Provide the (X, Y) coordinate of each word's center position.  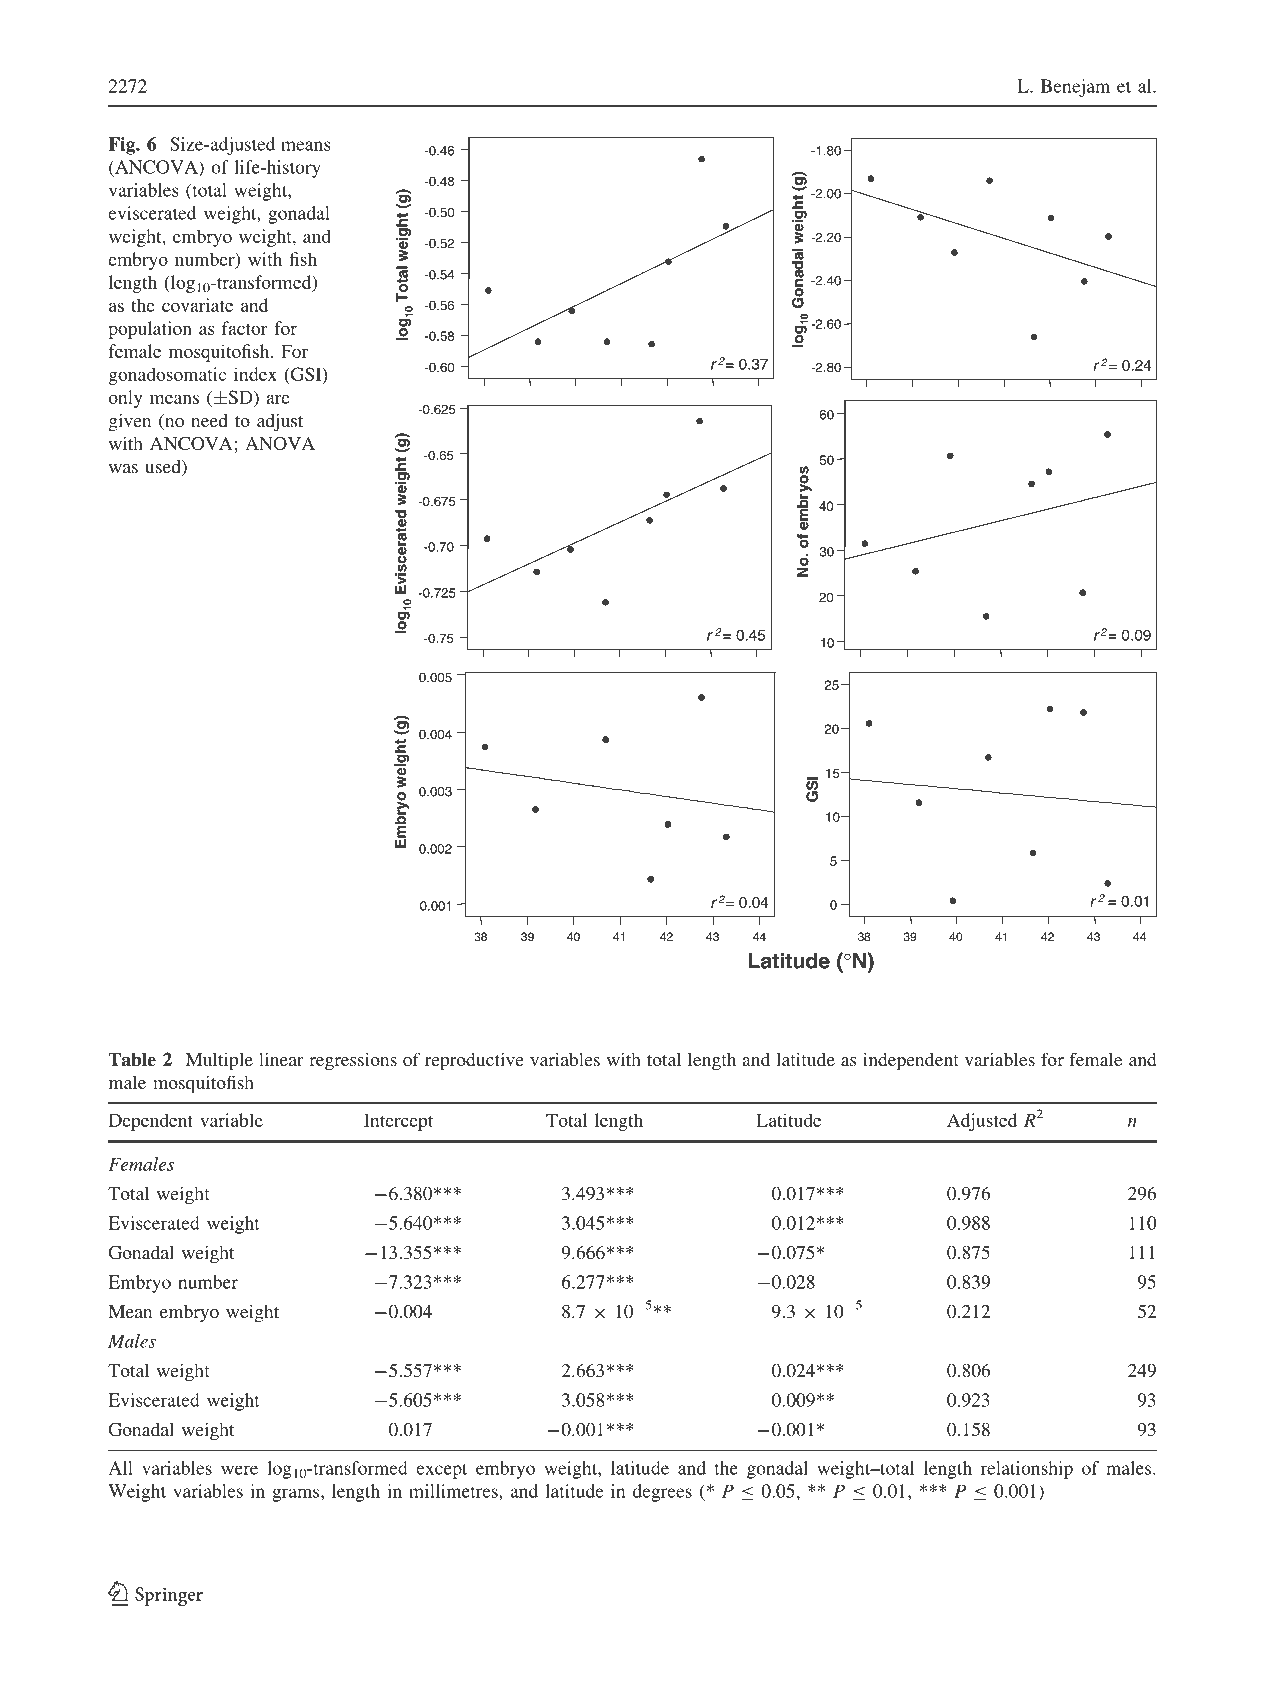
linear (281, 1059)
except (441, 1471)
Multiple (219, 1061)
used (164, 468)
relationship (1027, 1470)
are (278, 399)
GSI (306, 375)
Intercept (398, 1122)
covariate (197, 305)
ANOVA (280, 443)
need (209, 420)
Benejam (1075, 88)
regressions (353, 1061)
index (255, 374)
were (239, 1470)
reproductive (474, 1061)
